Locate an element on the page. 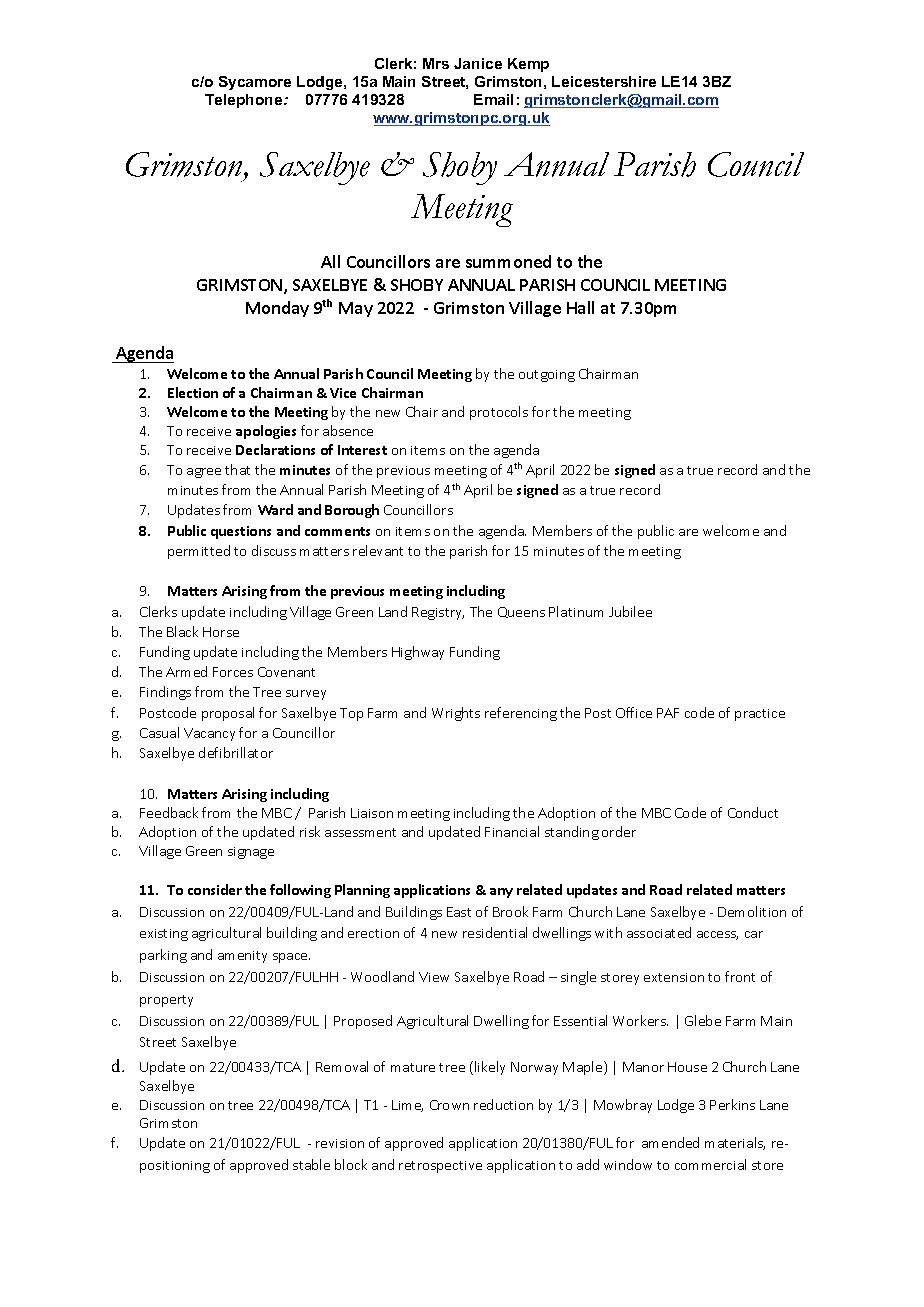  proposal is located at coordinates (228, 714).
